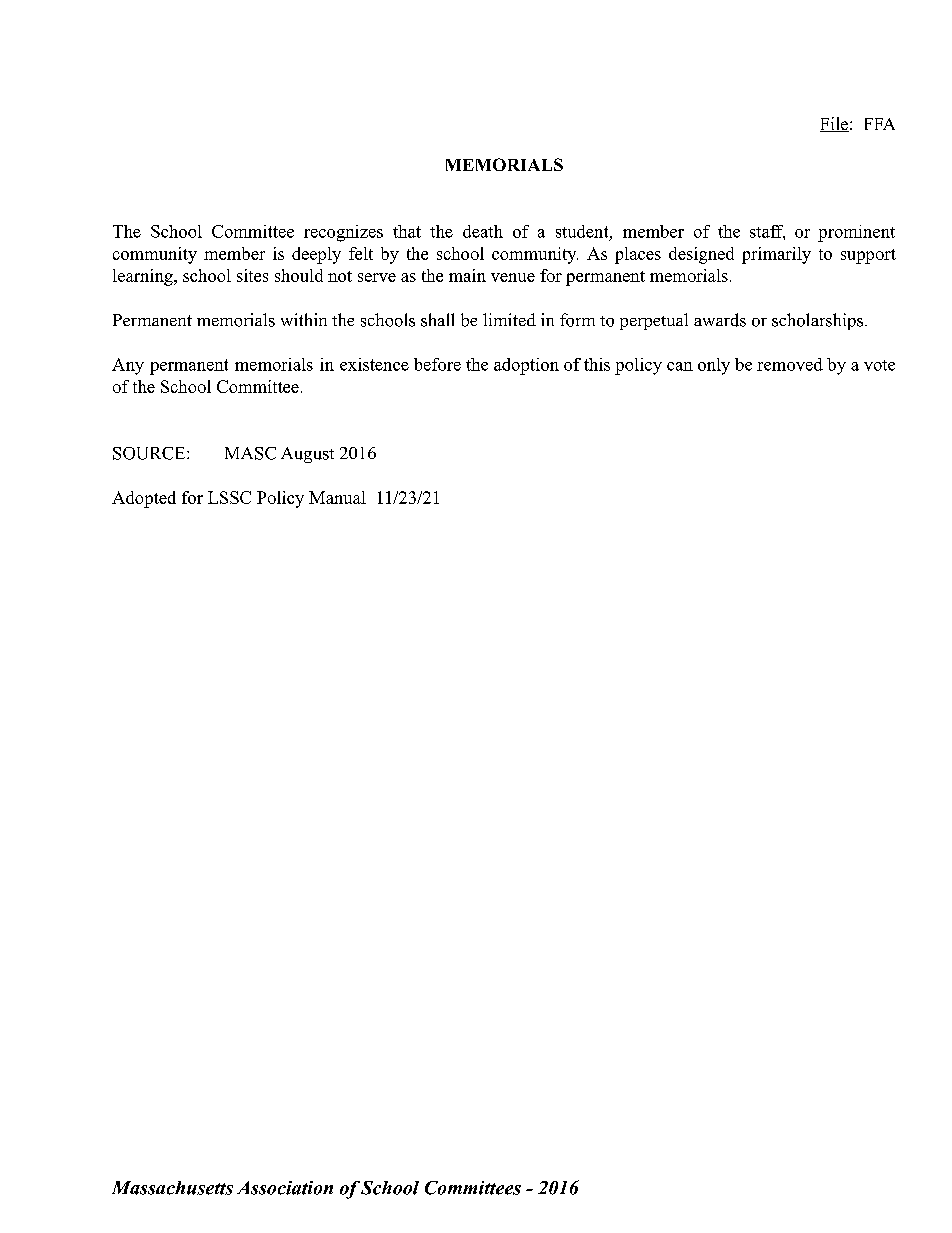 The image size is (952, 1233). Describe the element at coordinates (483, 231) in the screenshot. I see `death` at that location.
